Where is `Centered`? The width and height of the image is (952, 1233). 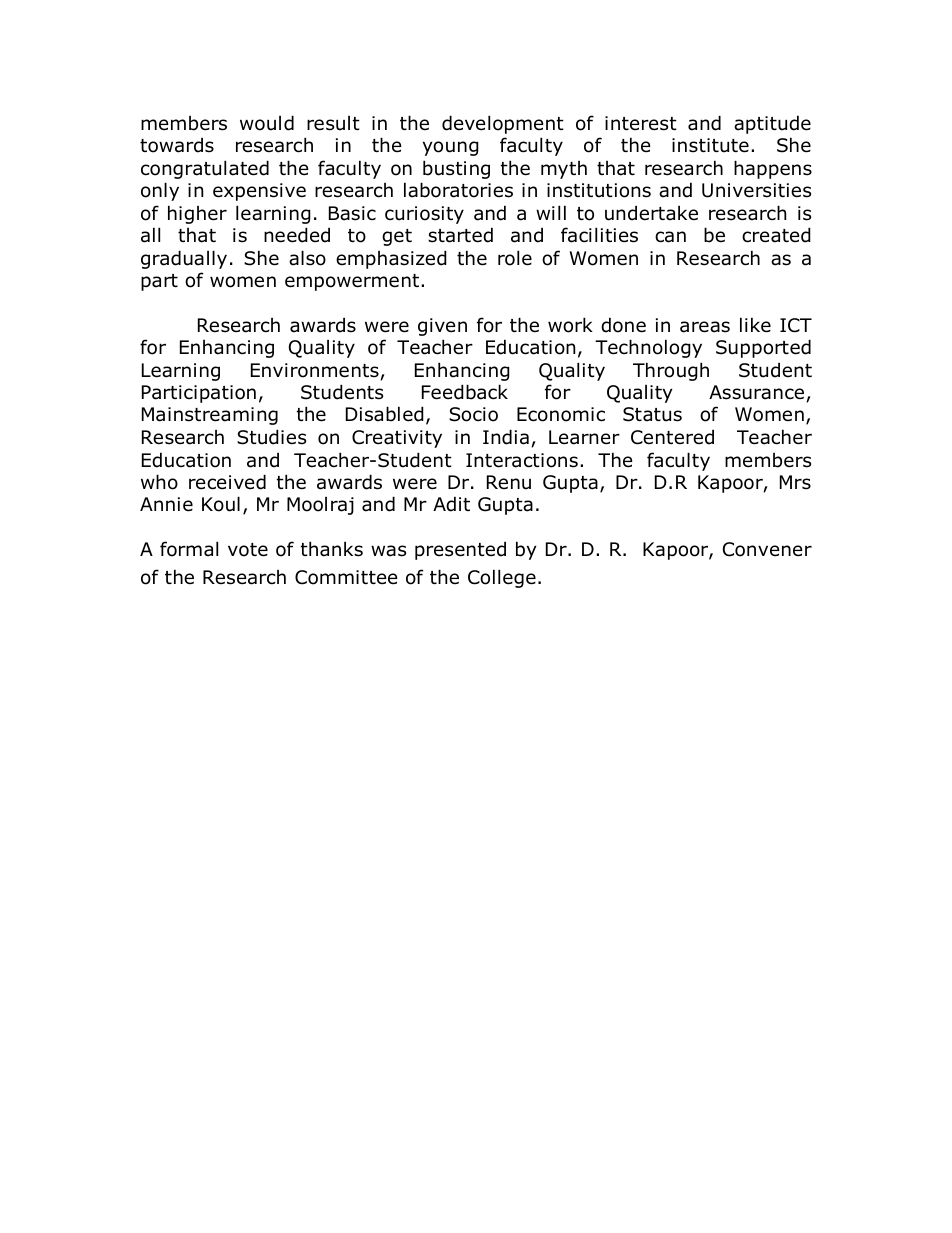 Centered is located at coordinates (672, 437).
